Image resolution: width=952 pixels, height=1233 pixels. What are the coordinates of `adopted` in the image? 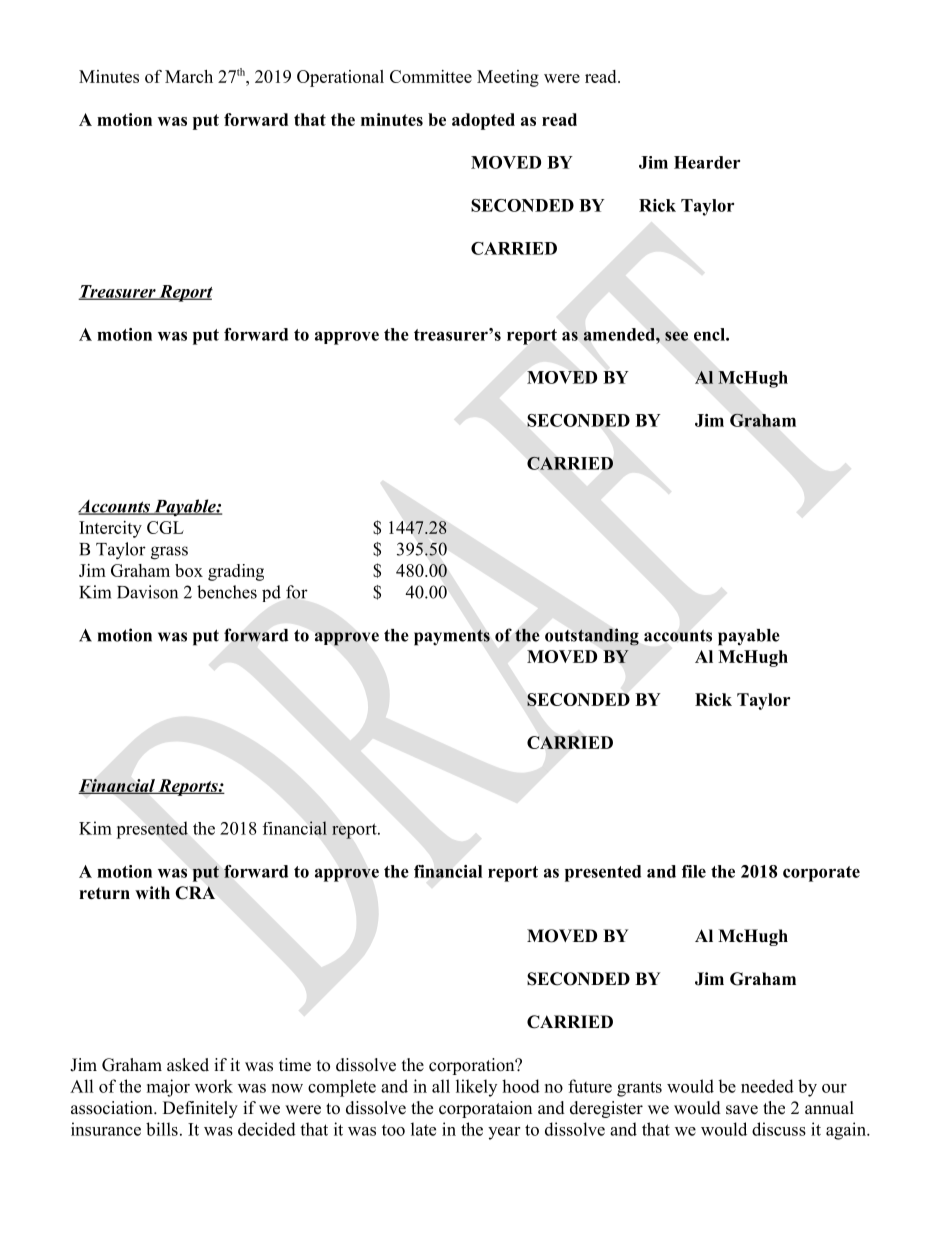 It's located at (483, 121).
